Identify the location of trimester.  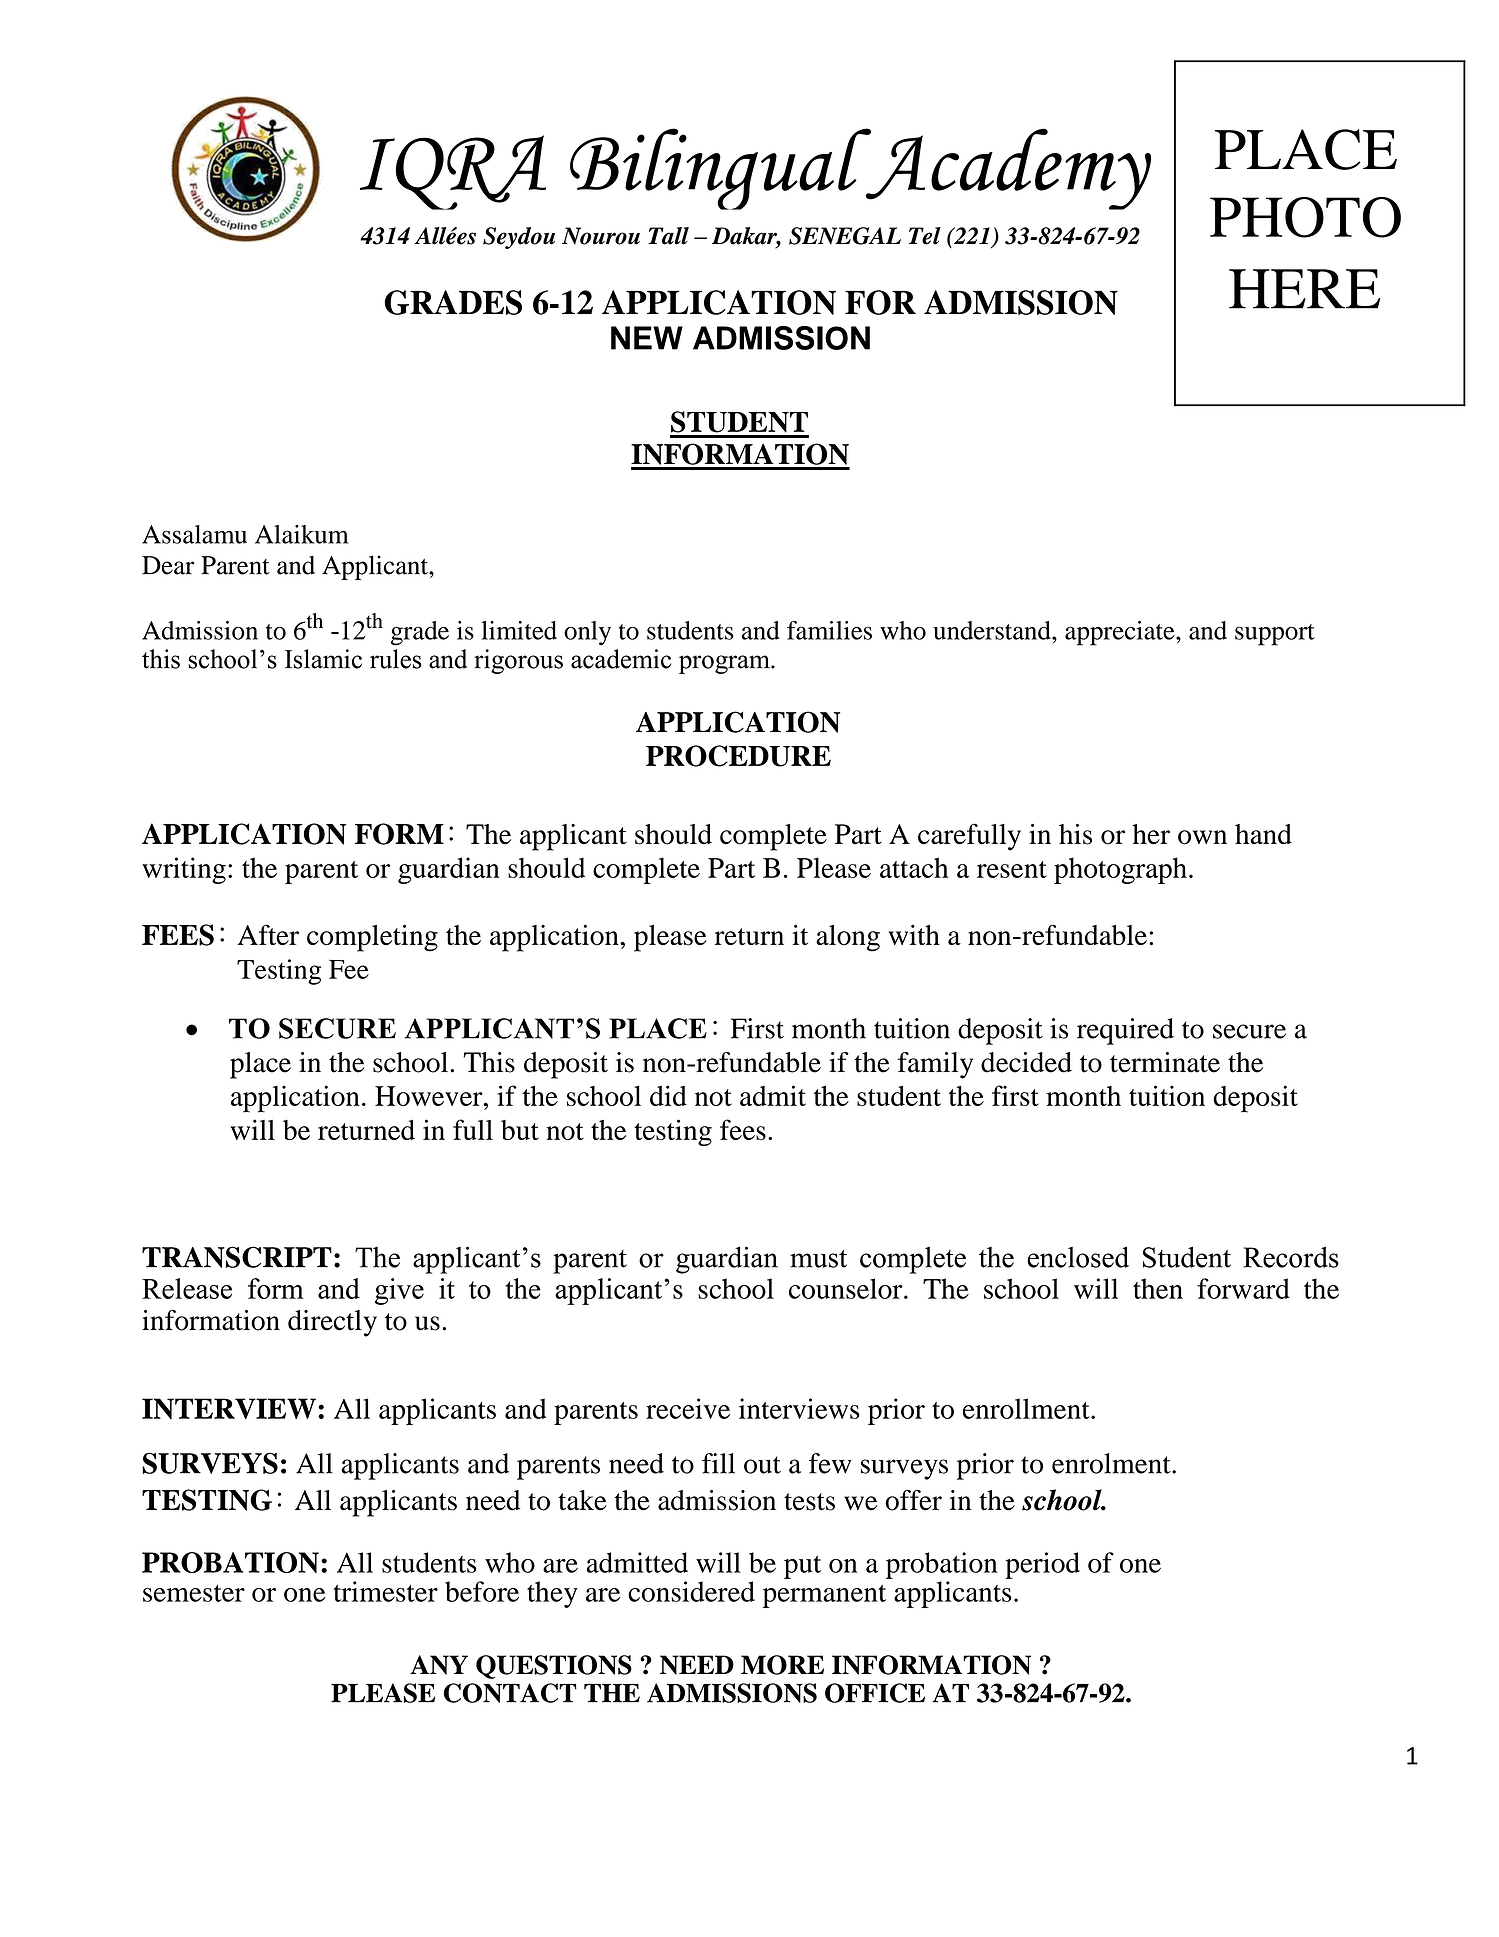
(385, 1591).
